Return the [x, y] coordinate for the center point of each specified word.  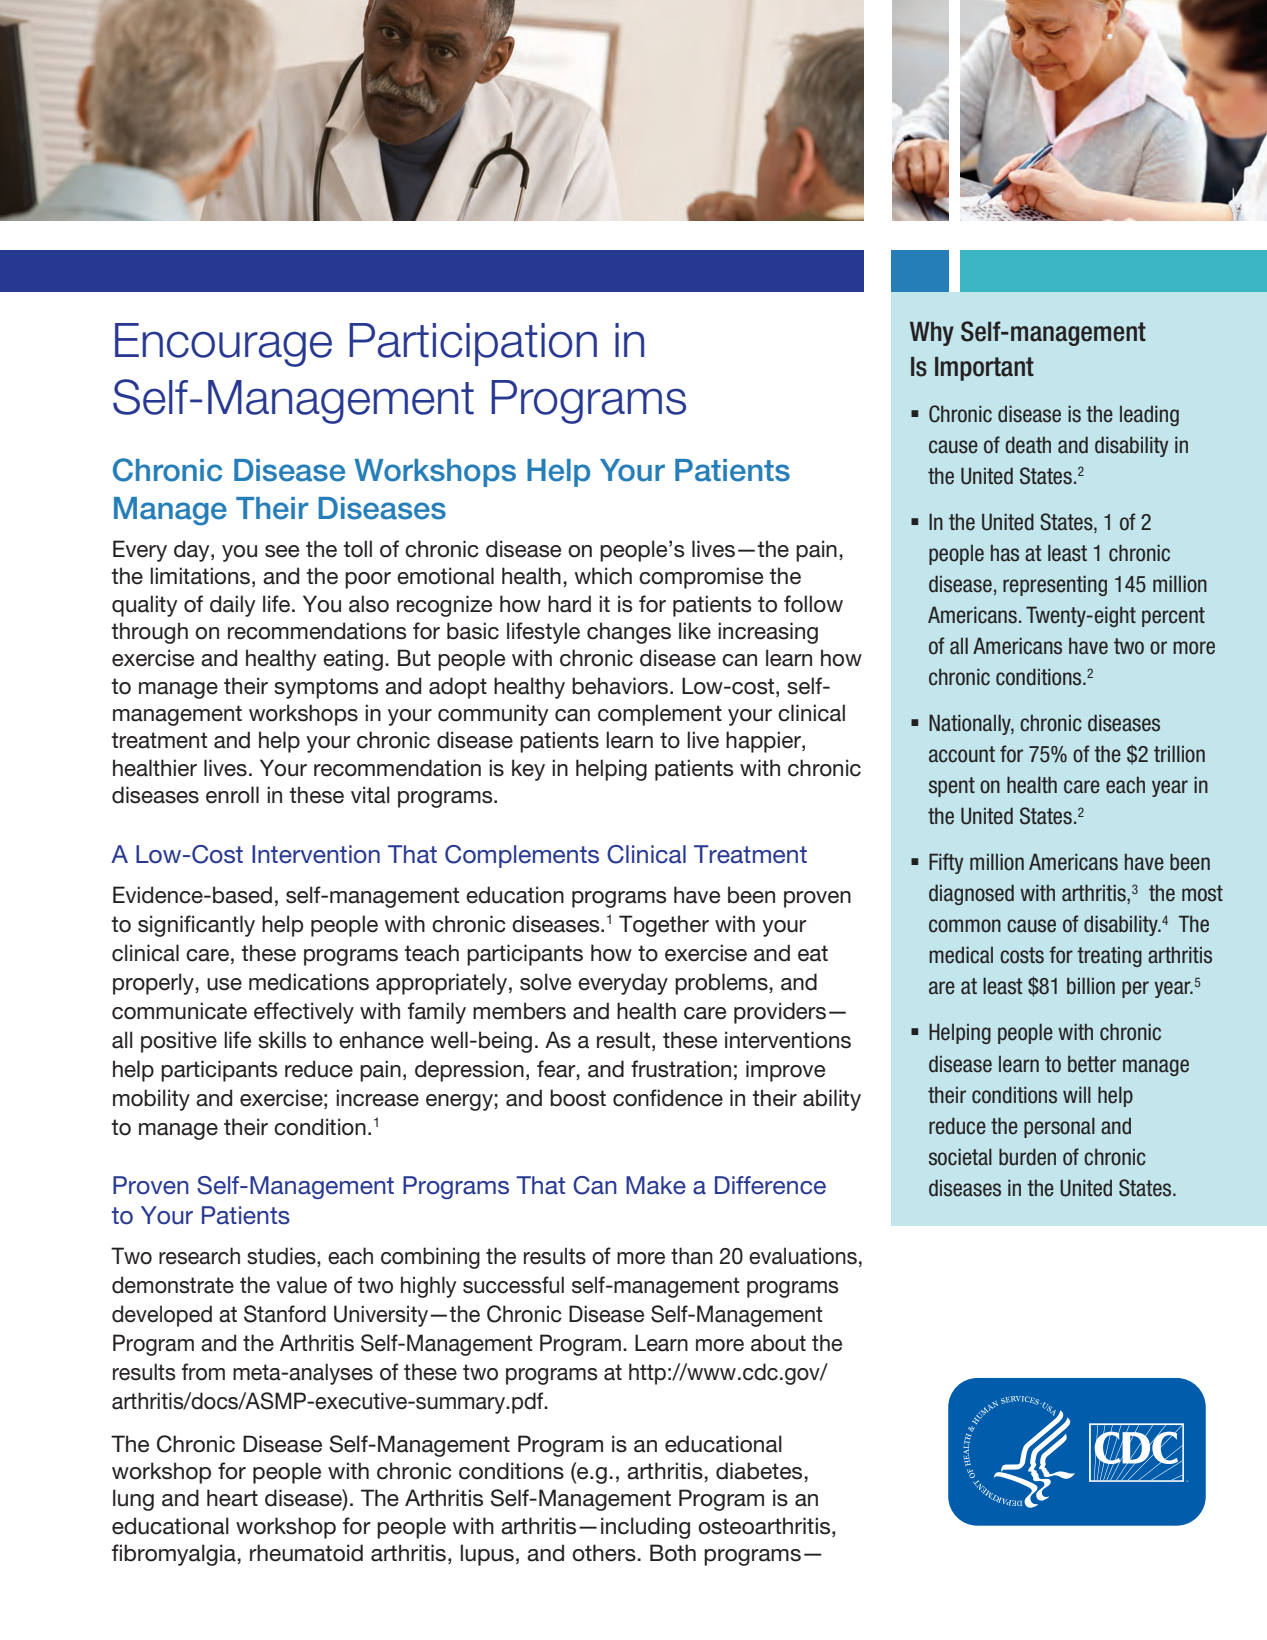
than [692, 1256]
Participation [473, 344]
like [695, 631]
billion [1091, 986]
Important [984, 369]
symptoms [326, 688]
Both [673, 1553]
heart [232, 1498]
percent [1173, 617]
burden [1027, 1157]
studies [282, 1257]
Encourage [223, 345]
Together [664, 926]
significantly [196, 926]
